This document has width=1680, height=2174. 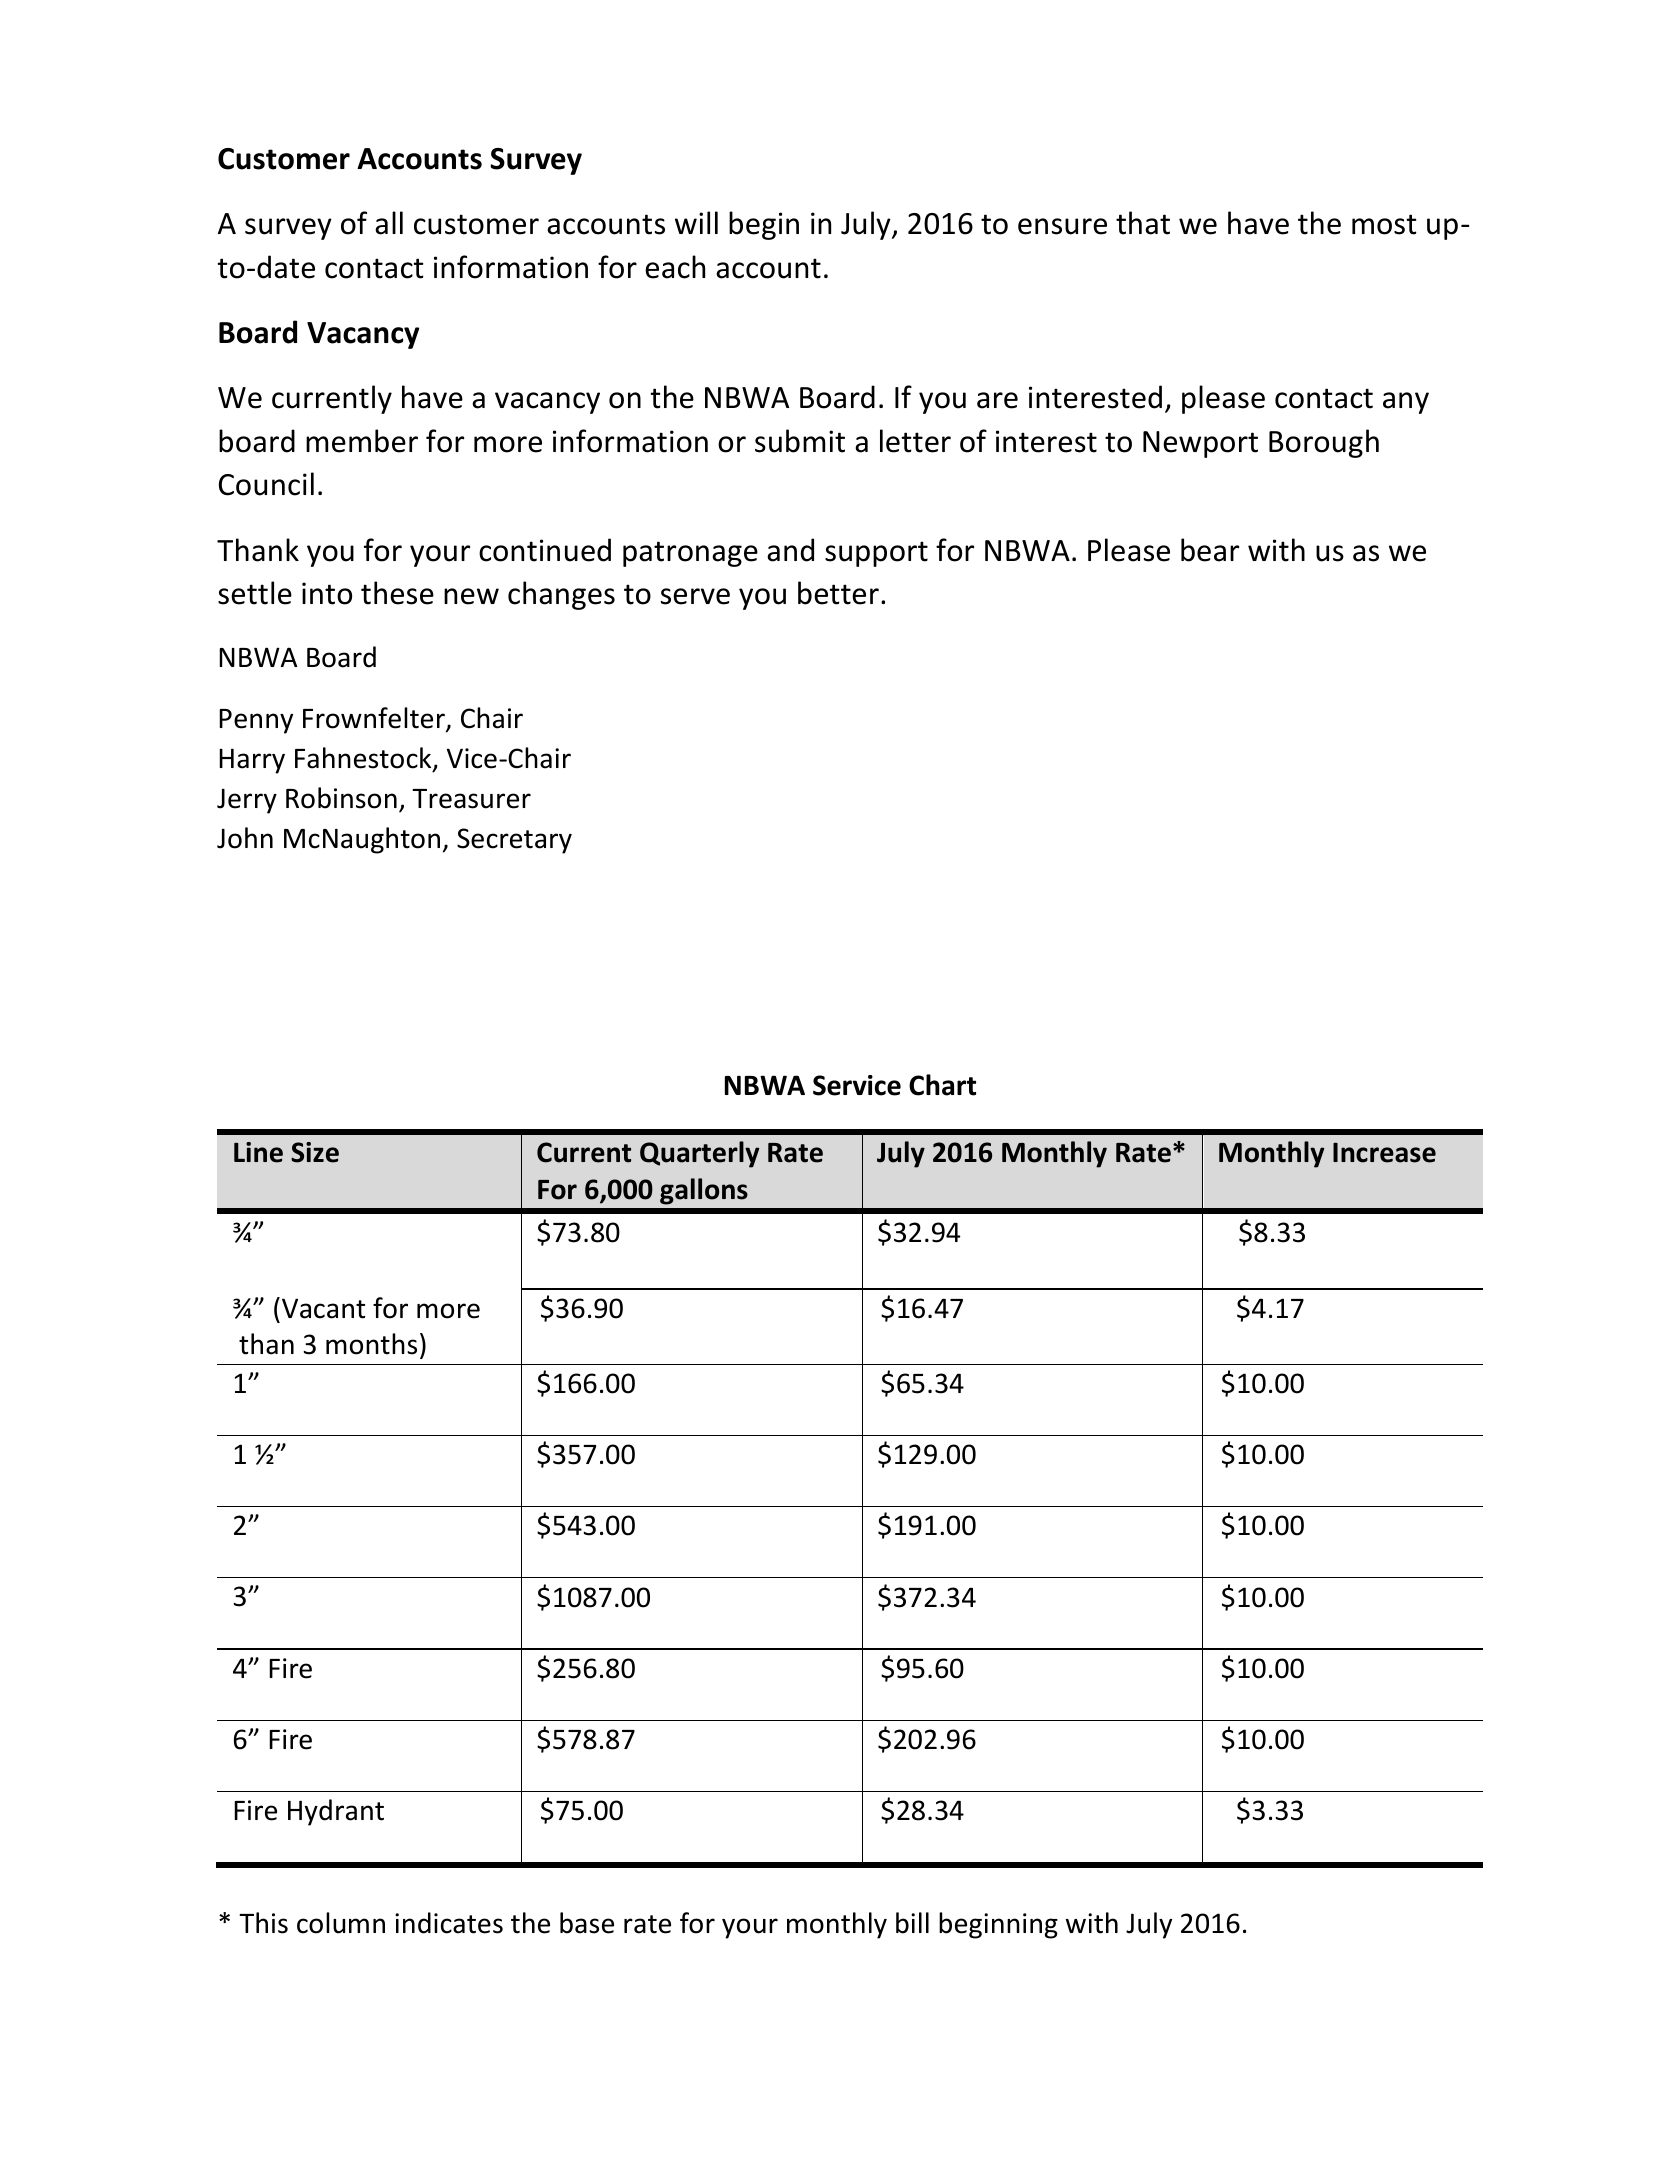 I want to click on Quarterly, so click(x=699, y=1154).
